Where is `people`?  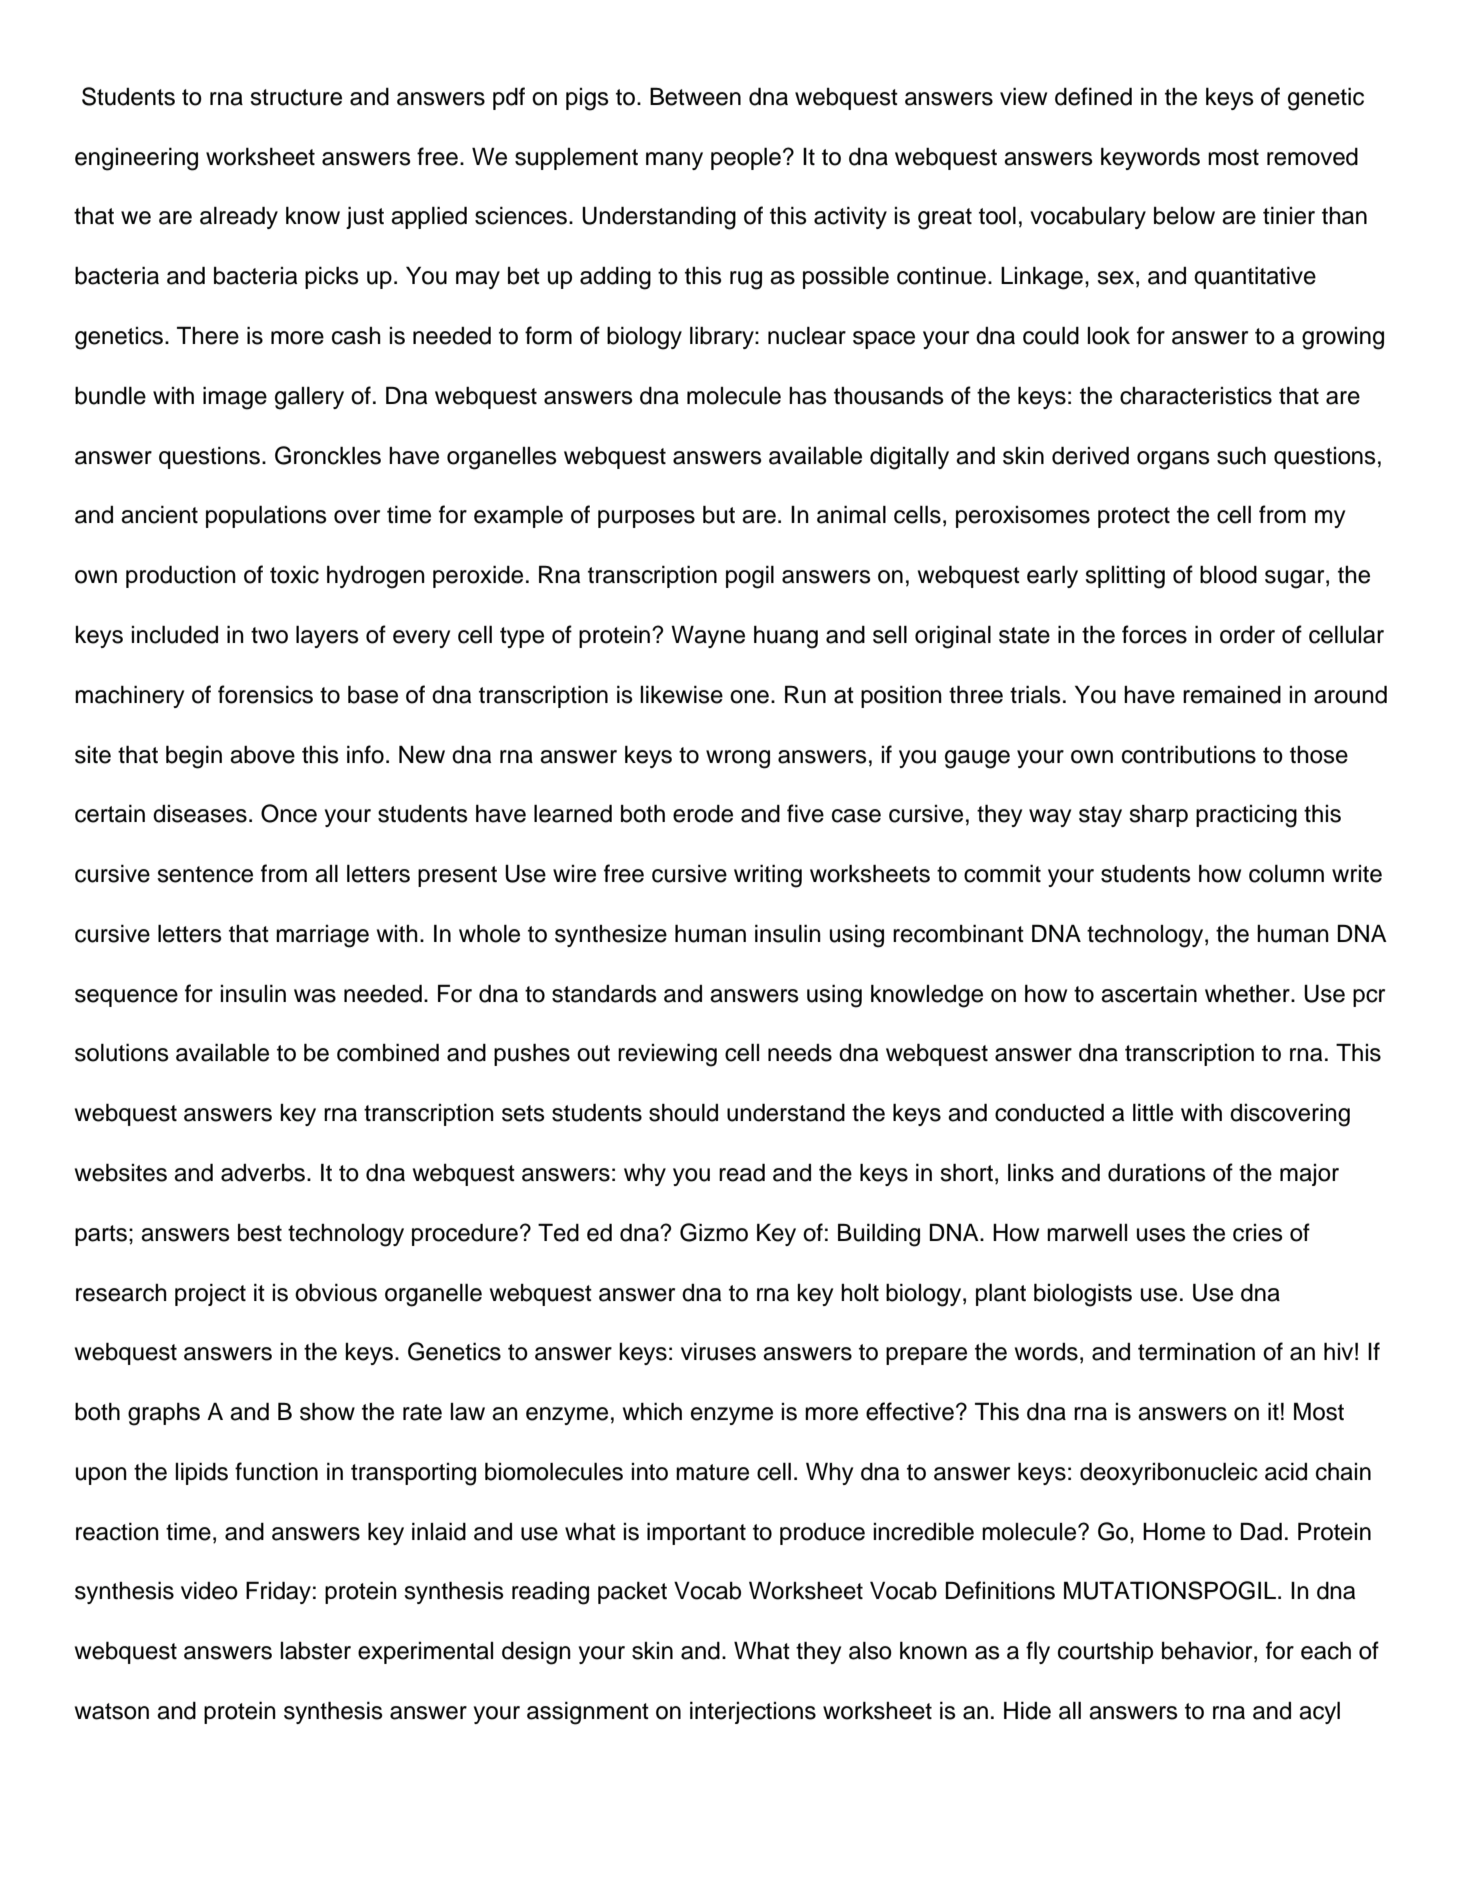 people is located at coordinates (746, 158).
